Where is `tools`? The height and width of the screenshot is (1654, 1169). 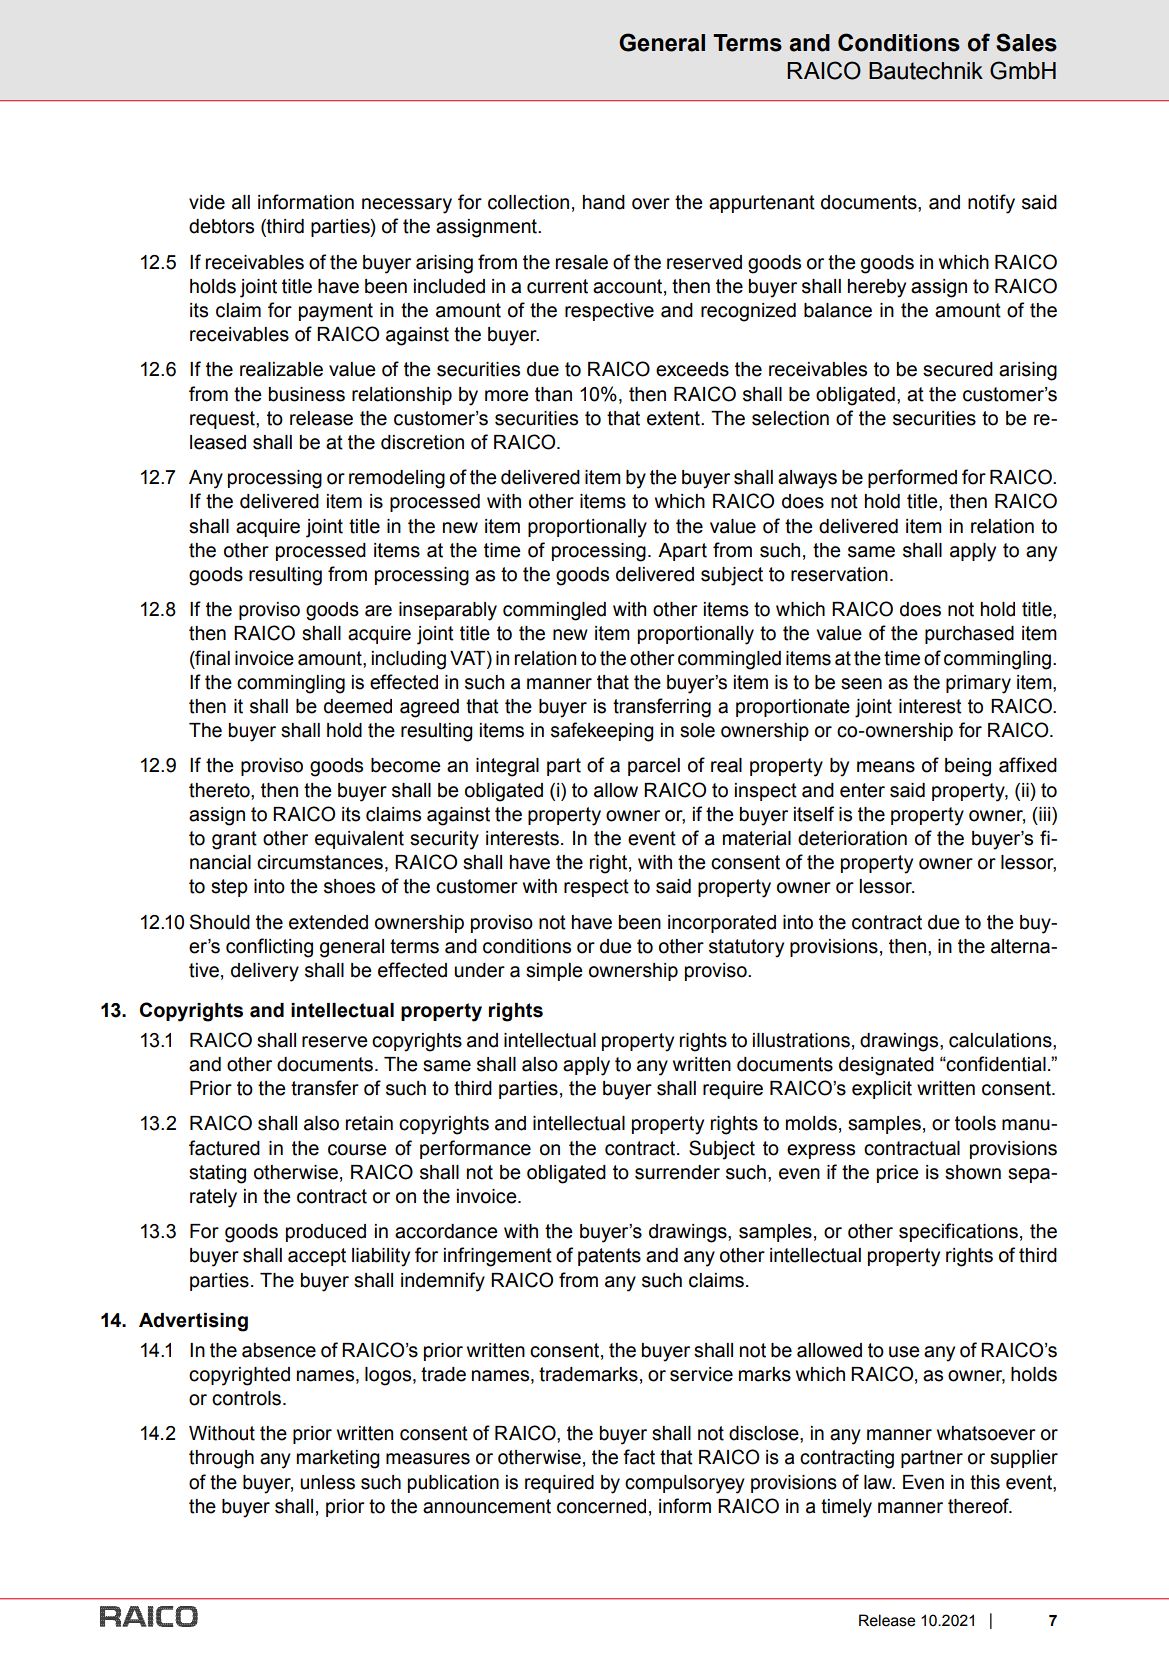
tools is located at coordinates (975, 1123).
